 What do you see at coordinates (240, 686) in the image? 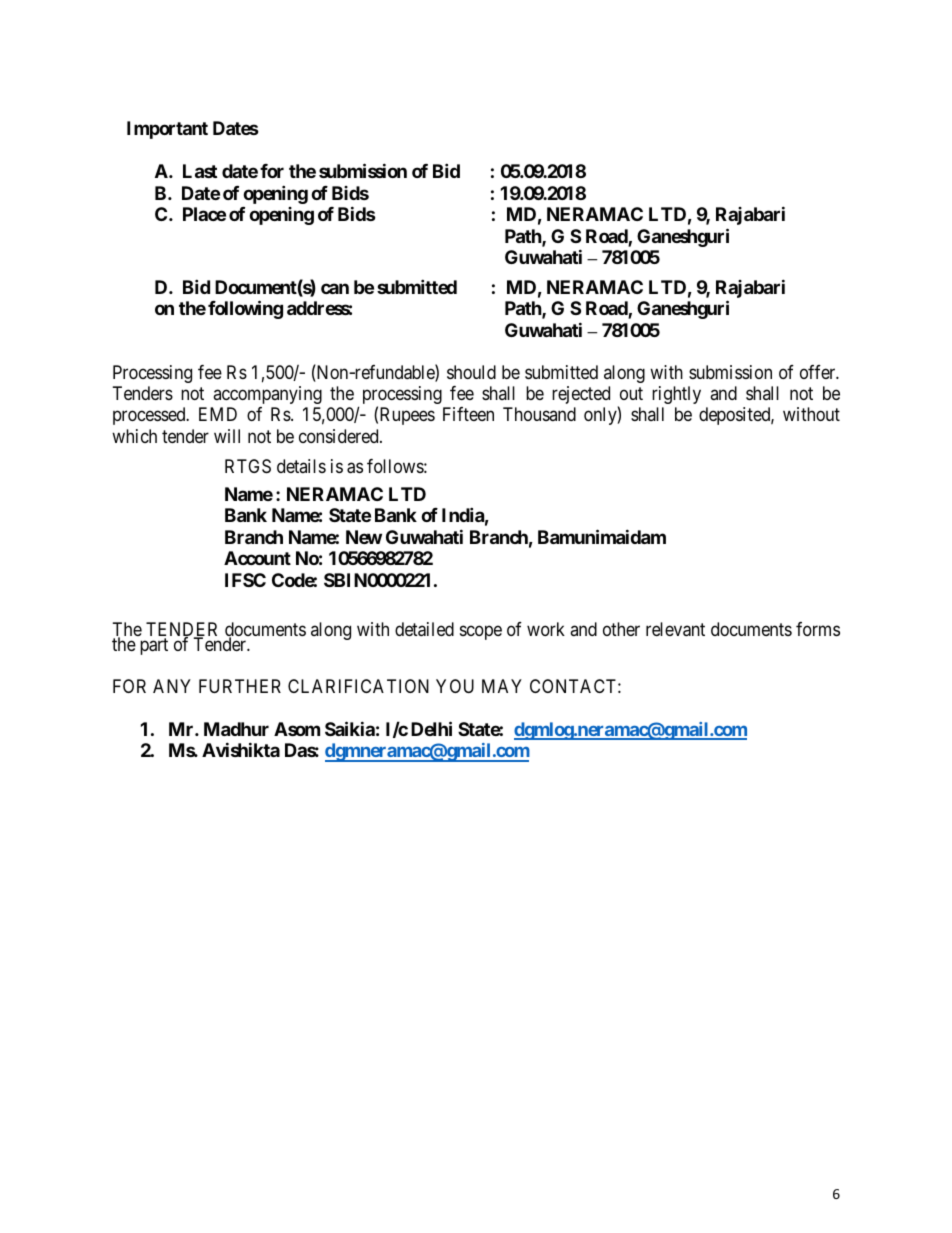
I see `FURTHER` at bounding box center [240, 686].
